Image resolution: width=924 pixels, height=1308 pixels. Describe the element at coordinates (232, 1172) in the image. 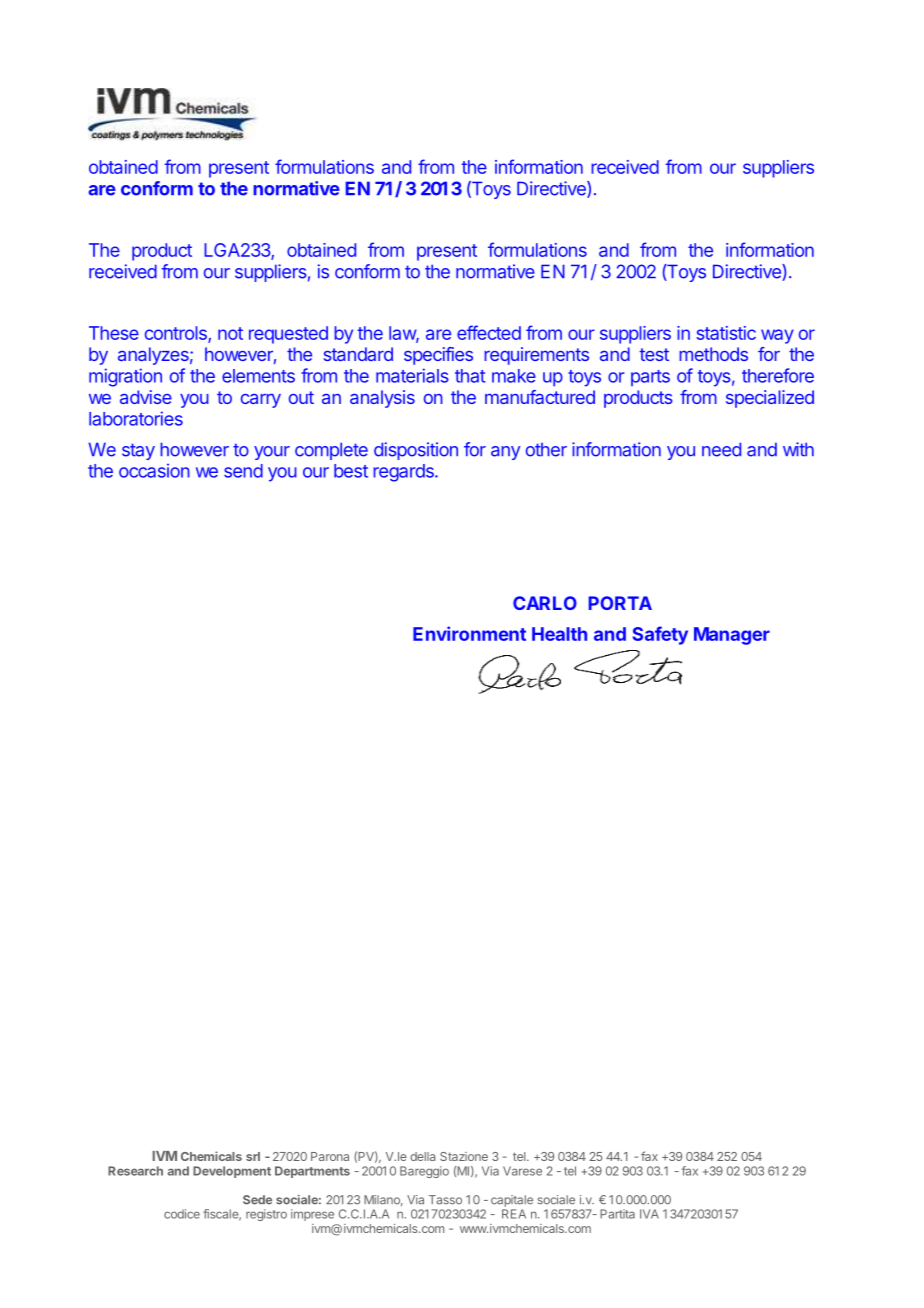

I see `Development` at that location.
